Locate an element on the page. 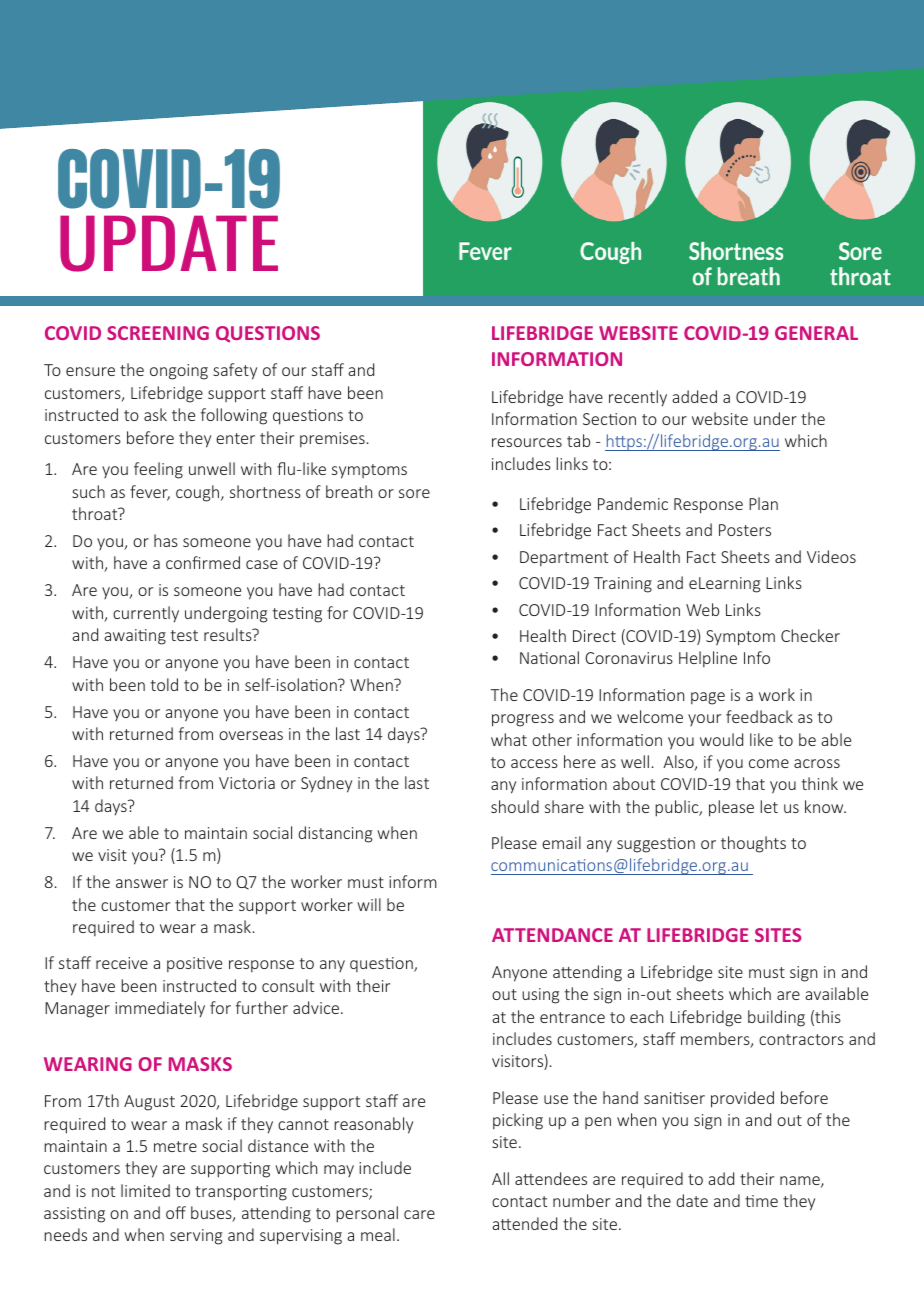 This image has width=924, height=1308. Posters is located at coordinates (745, 530).
